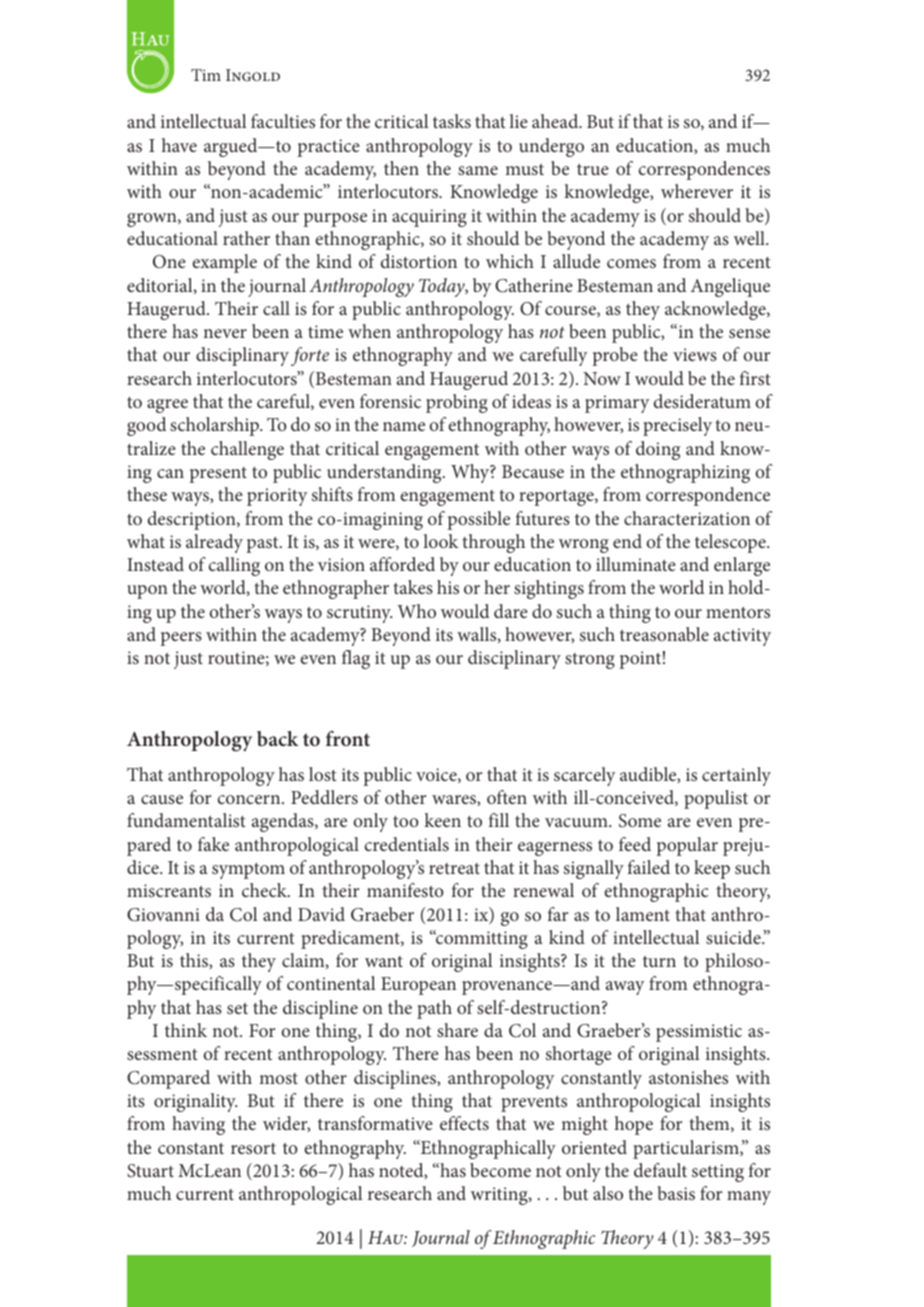 The image size is (924, 1307). I want to click on activity, so click(742, 637).
